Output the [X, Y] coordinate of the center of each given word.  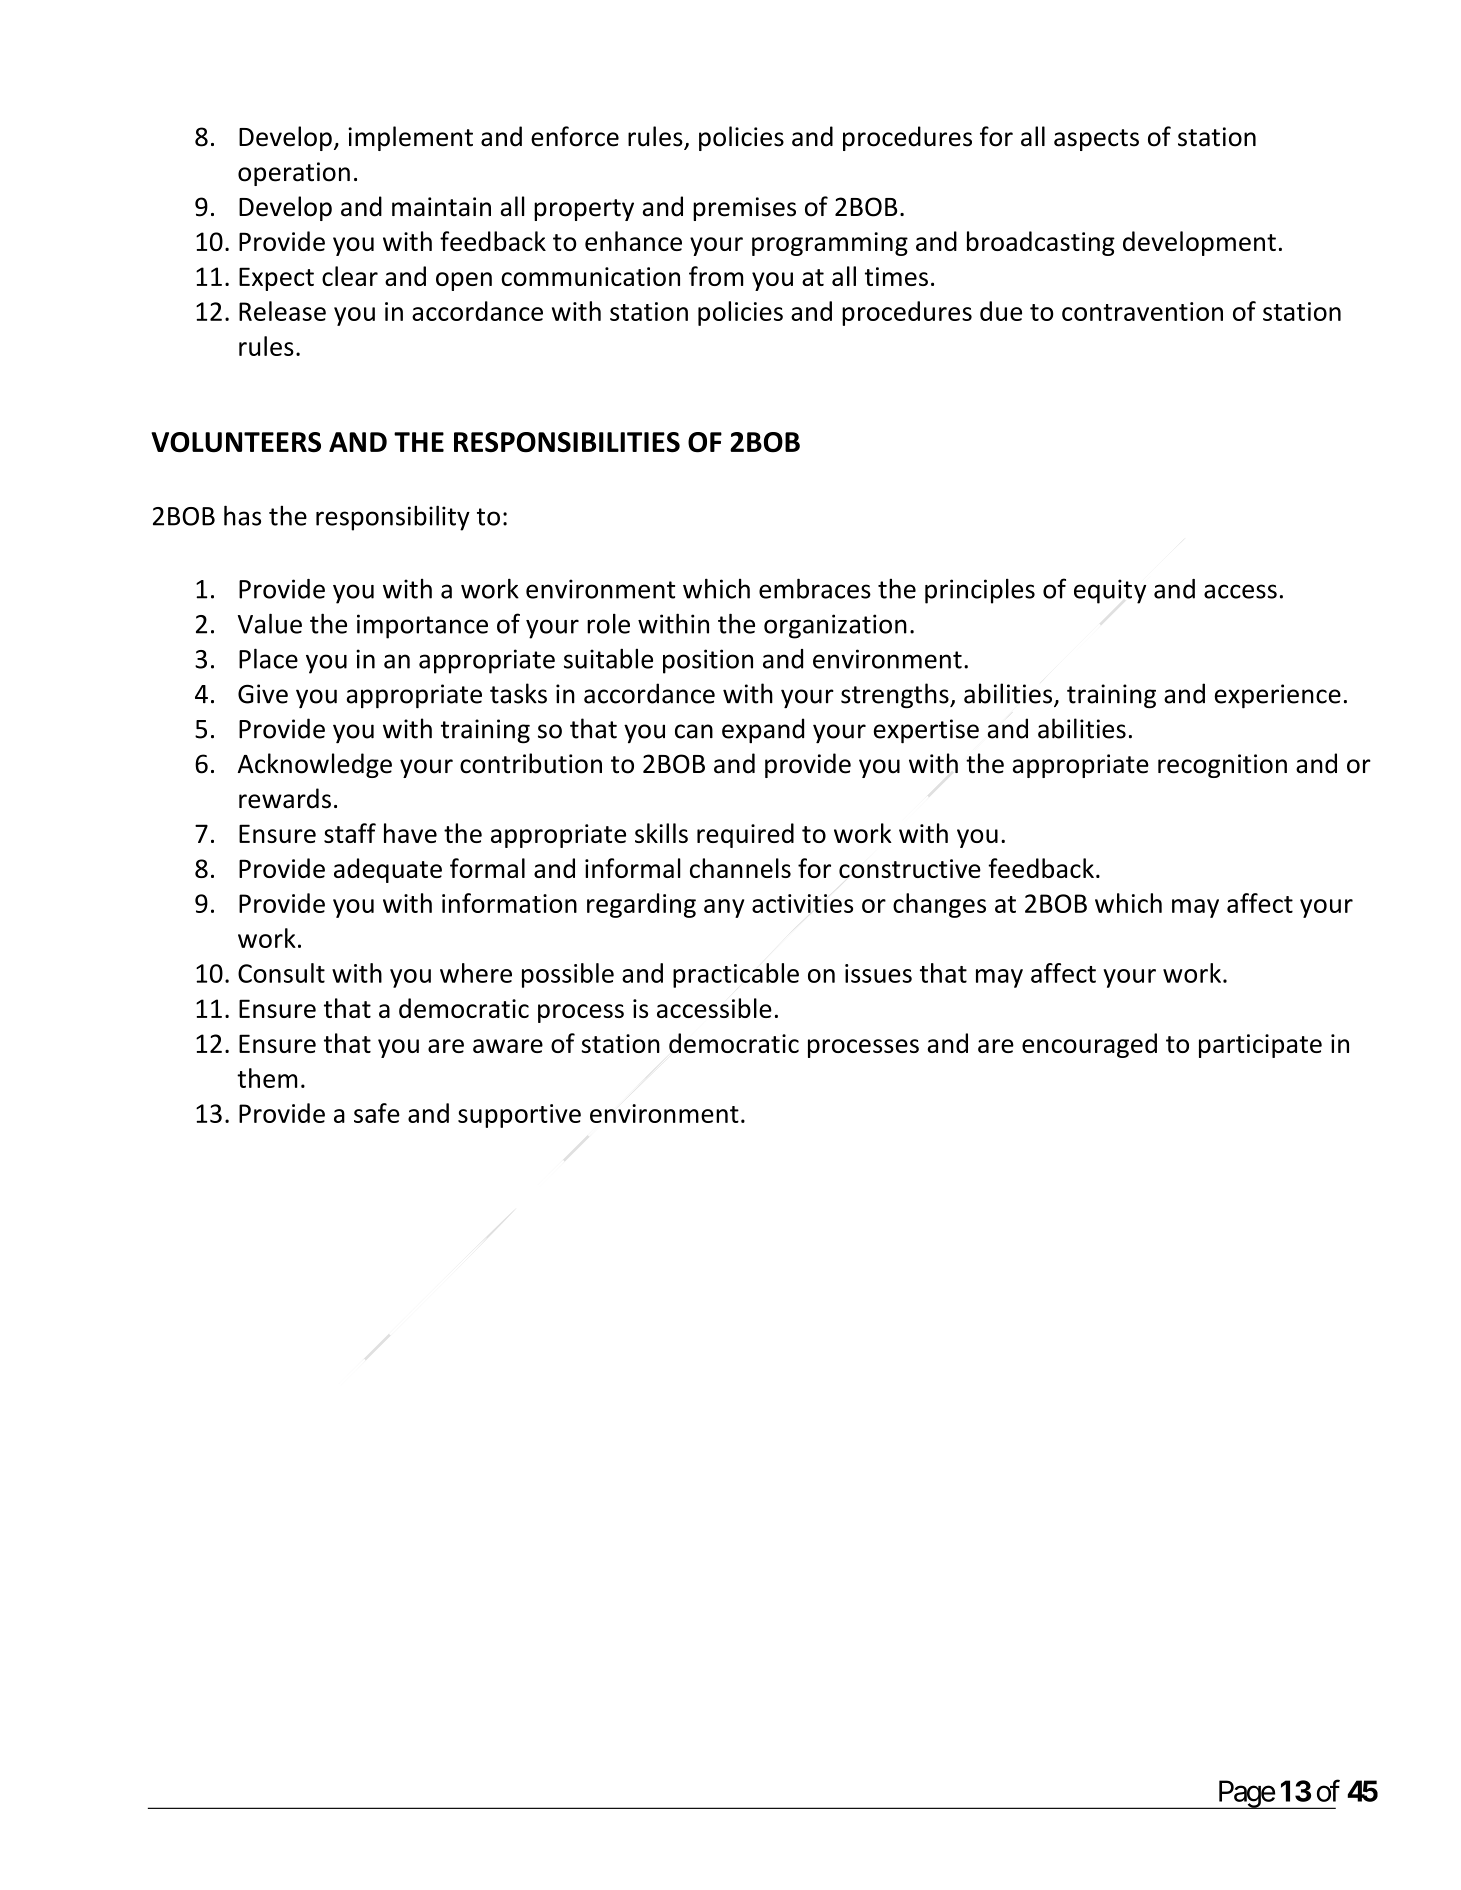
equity [1110, 591]
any [724, 908]
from [716, 276]
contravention [1142, 311]
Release [282, 311]
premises [744, 209]
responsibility [393, 518]
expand [763, 731]
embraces [815, 588]
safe [377, 1113]
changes [939, 905]
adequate [388, 870]
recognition [1222, 766]
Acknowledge [315, 765]
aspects [1096, 140]
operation [294, 174]
